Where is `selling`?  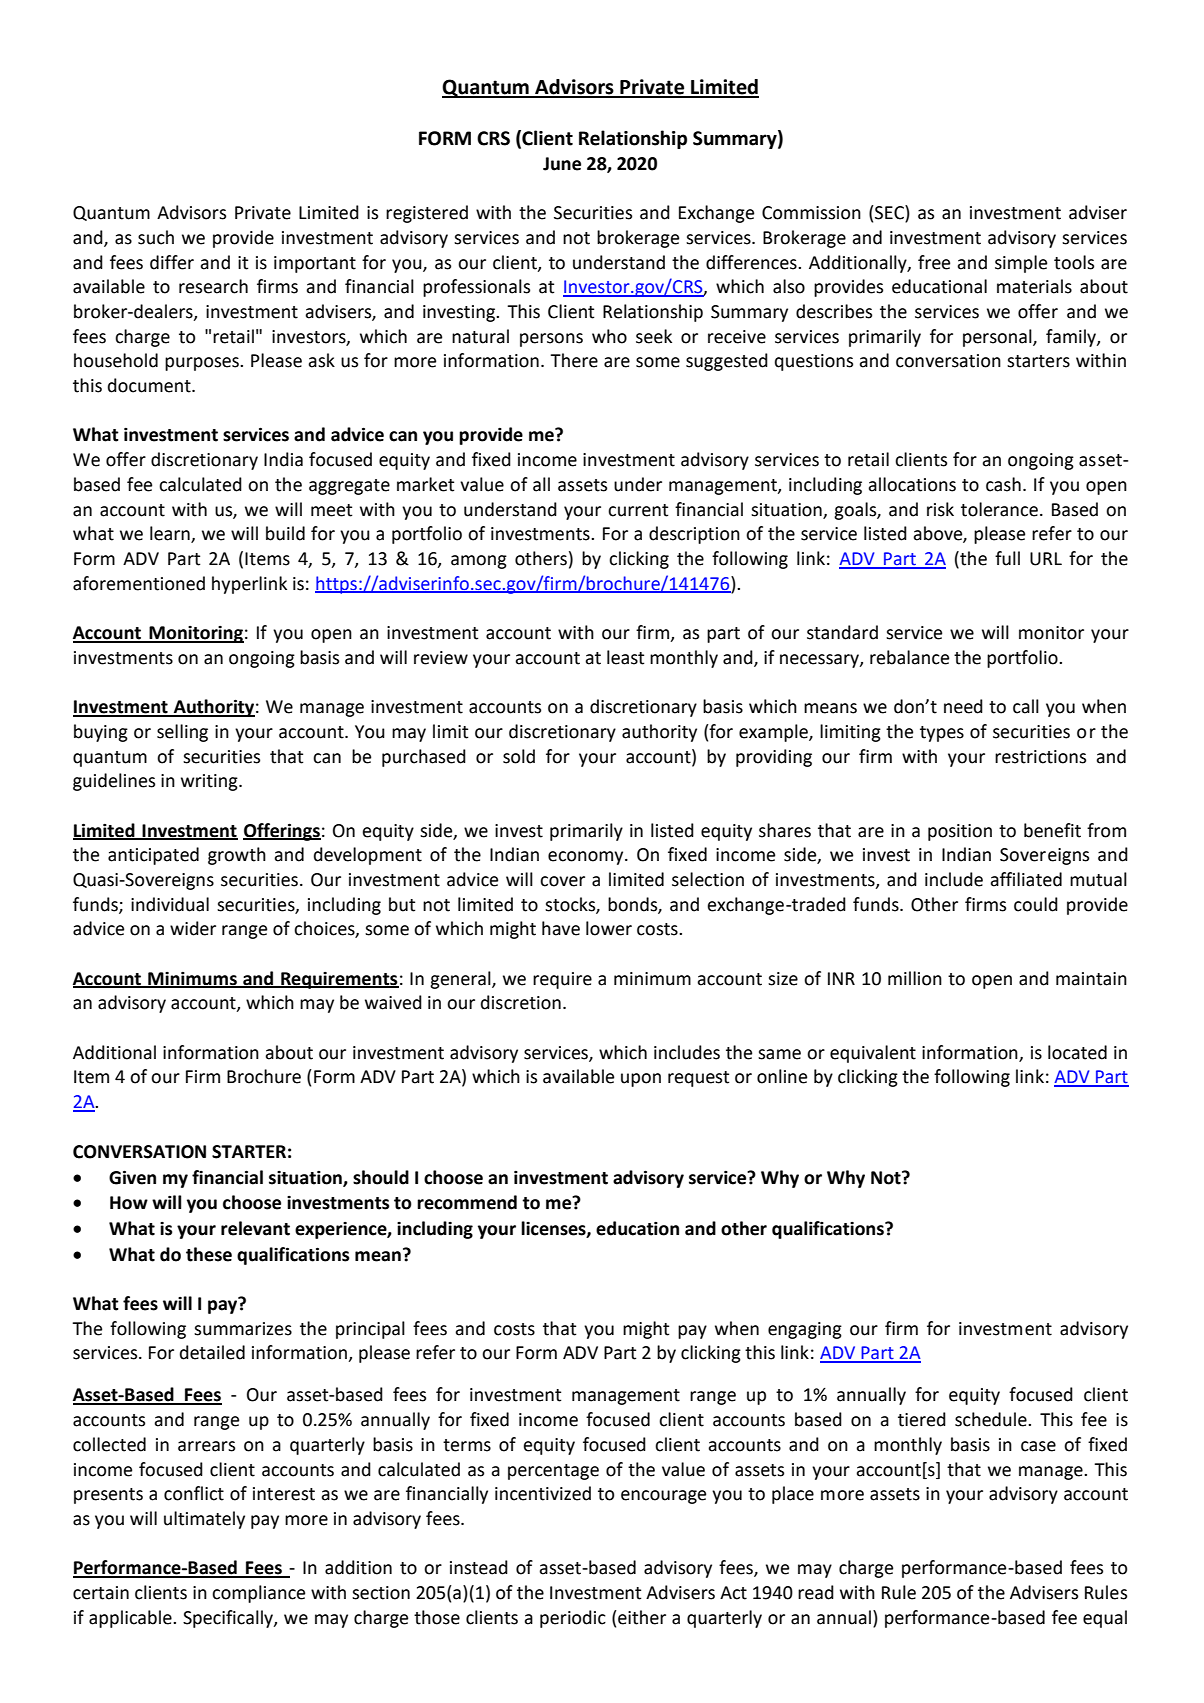 selling is located at coordinates (182, 733).
